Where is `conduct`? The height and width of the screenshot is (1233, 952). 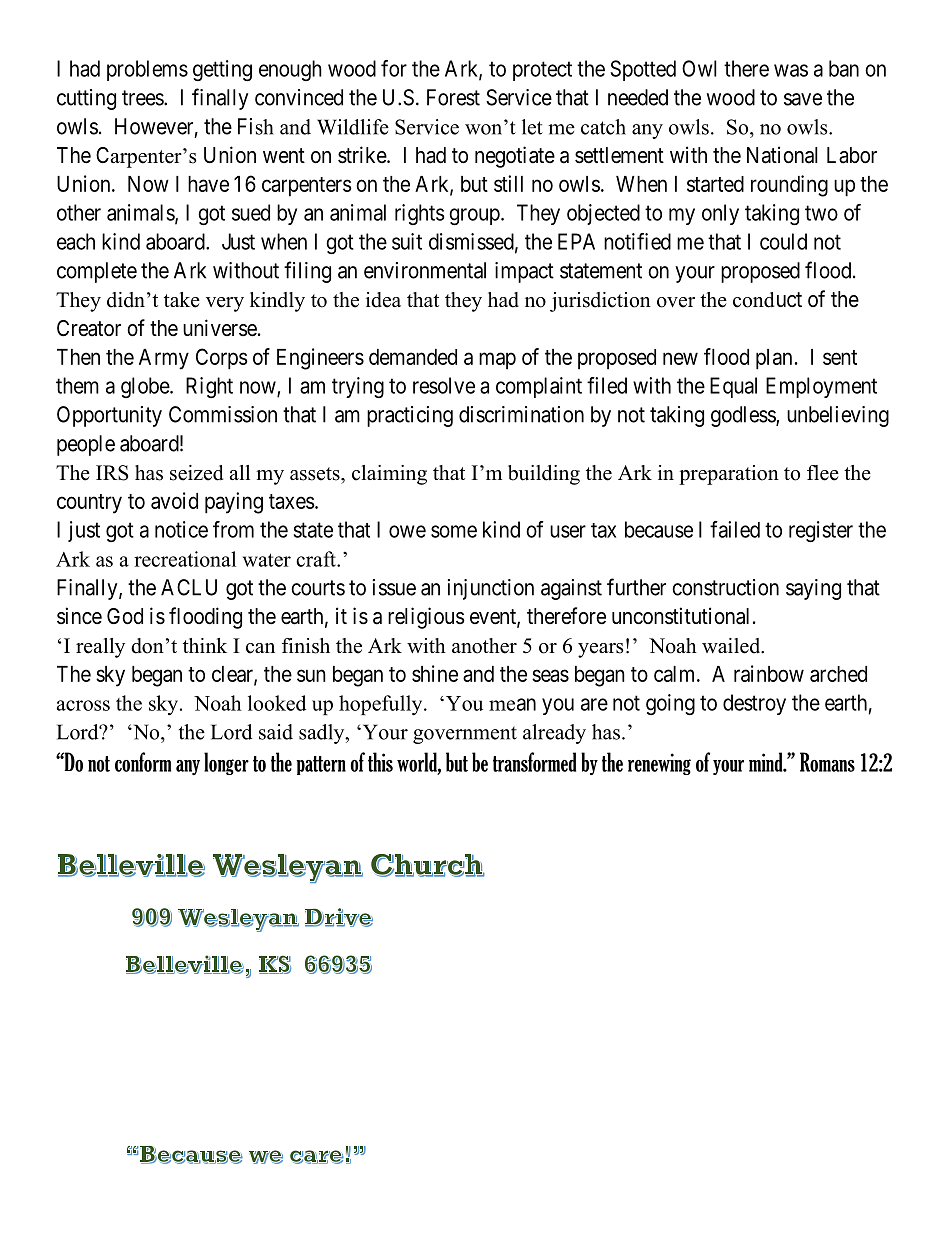 conduct is located at coordinates (767, 300).
